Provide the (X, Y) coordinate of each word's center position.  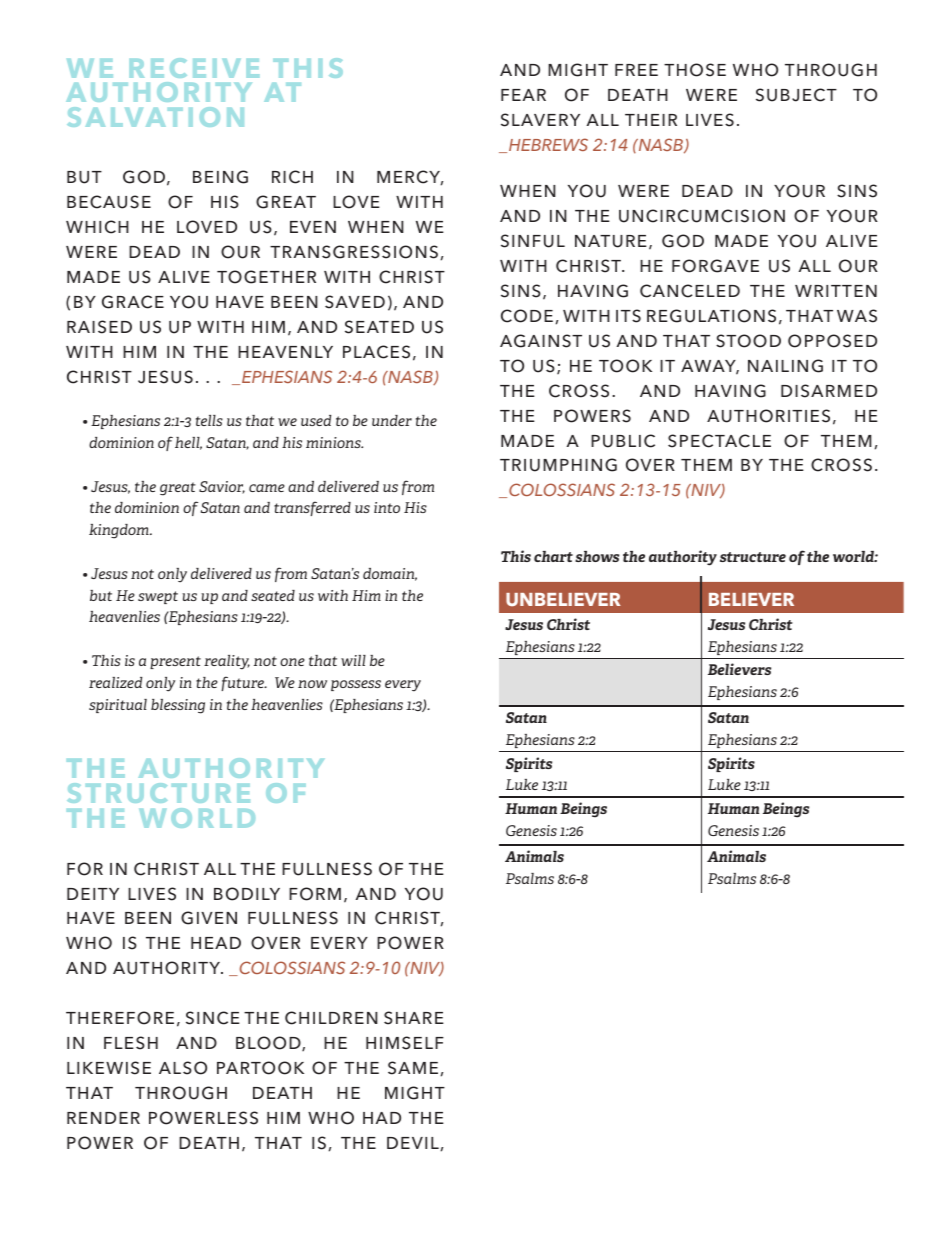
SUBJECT (796, 95)
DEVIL (413, 1143)
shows (597, 556)
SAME (413, 1068)
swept (158, 597)
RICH (292, 177)
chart (553, 556)
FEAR (523, 95)
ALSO (183, 1068)
